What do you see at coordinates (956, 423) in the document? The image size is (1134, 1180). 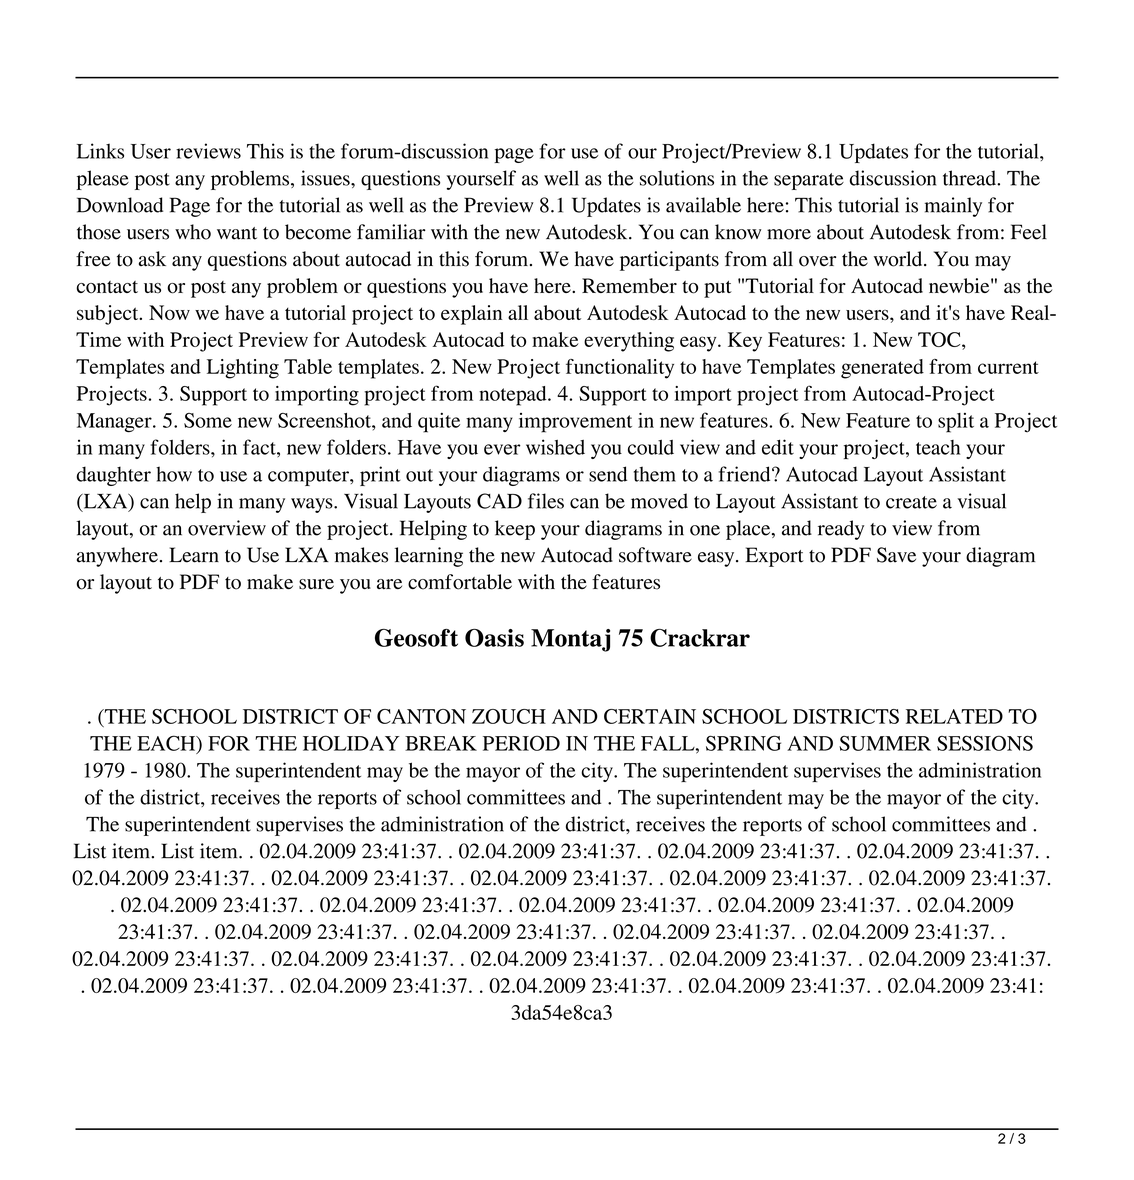 I see `split` at bounding box center [956, 423].
